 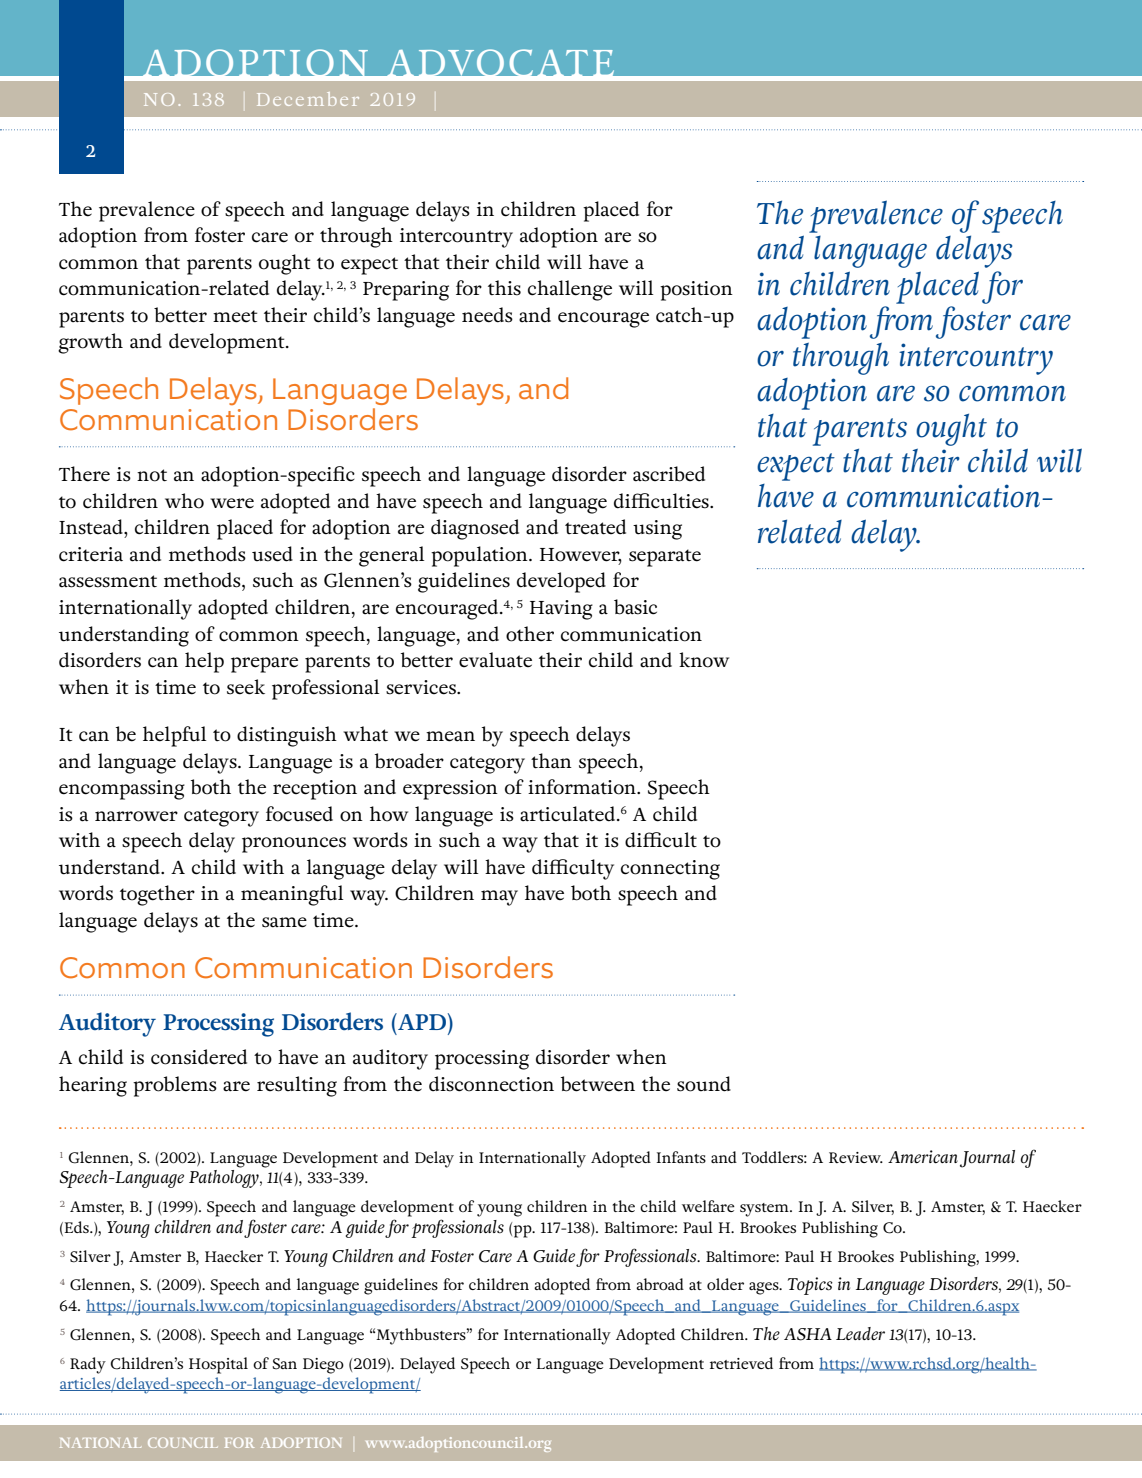 What do you see at coordinates (504, 288) in the screenshot?
I see `this` at bounding box center [504, 288].
